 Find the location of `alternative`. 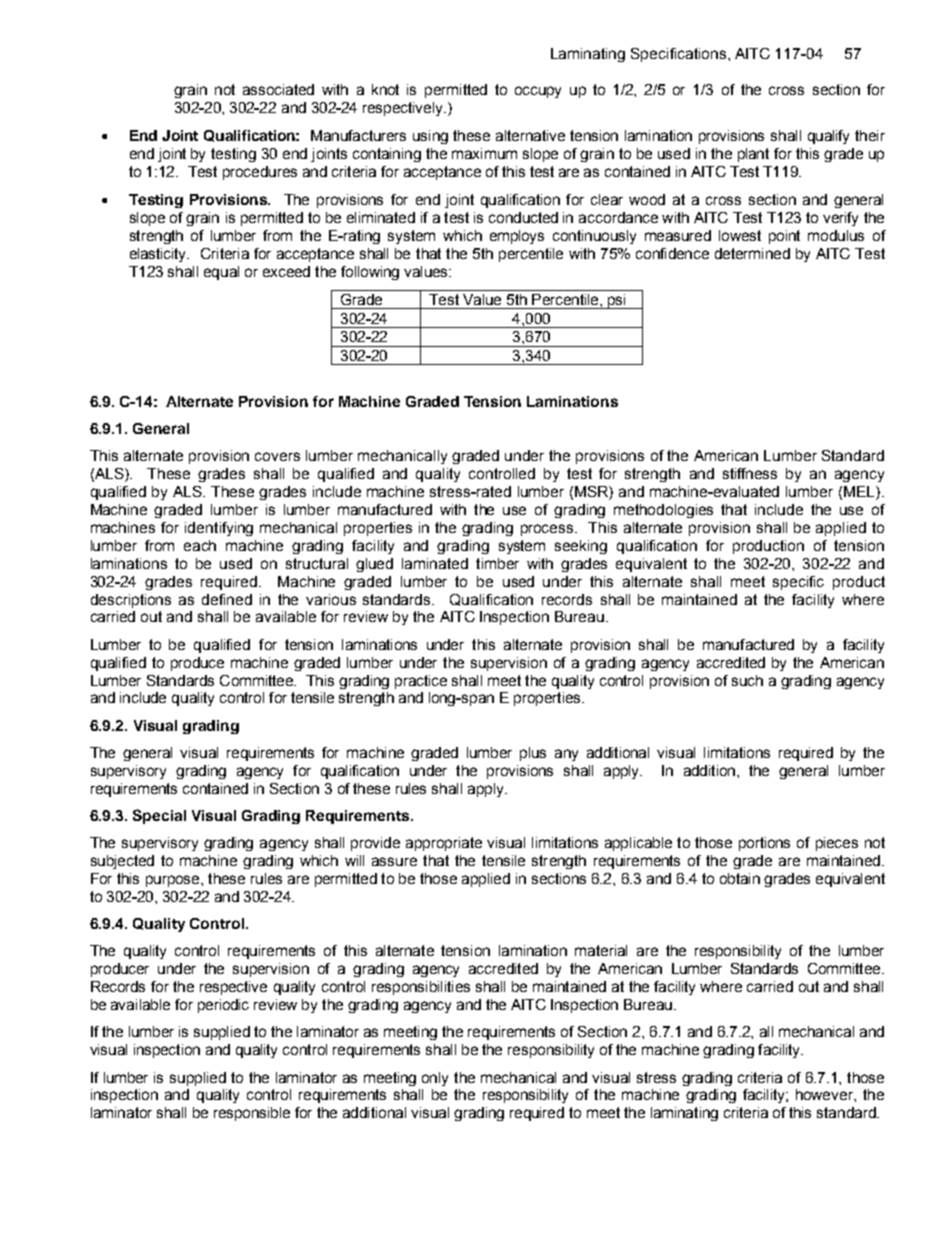

alternative is located at coordinates (530, 135).
